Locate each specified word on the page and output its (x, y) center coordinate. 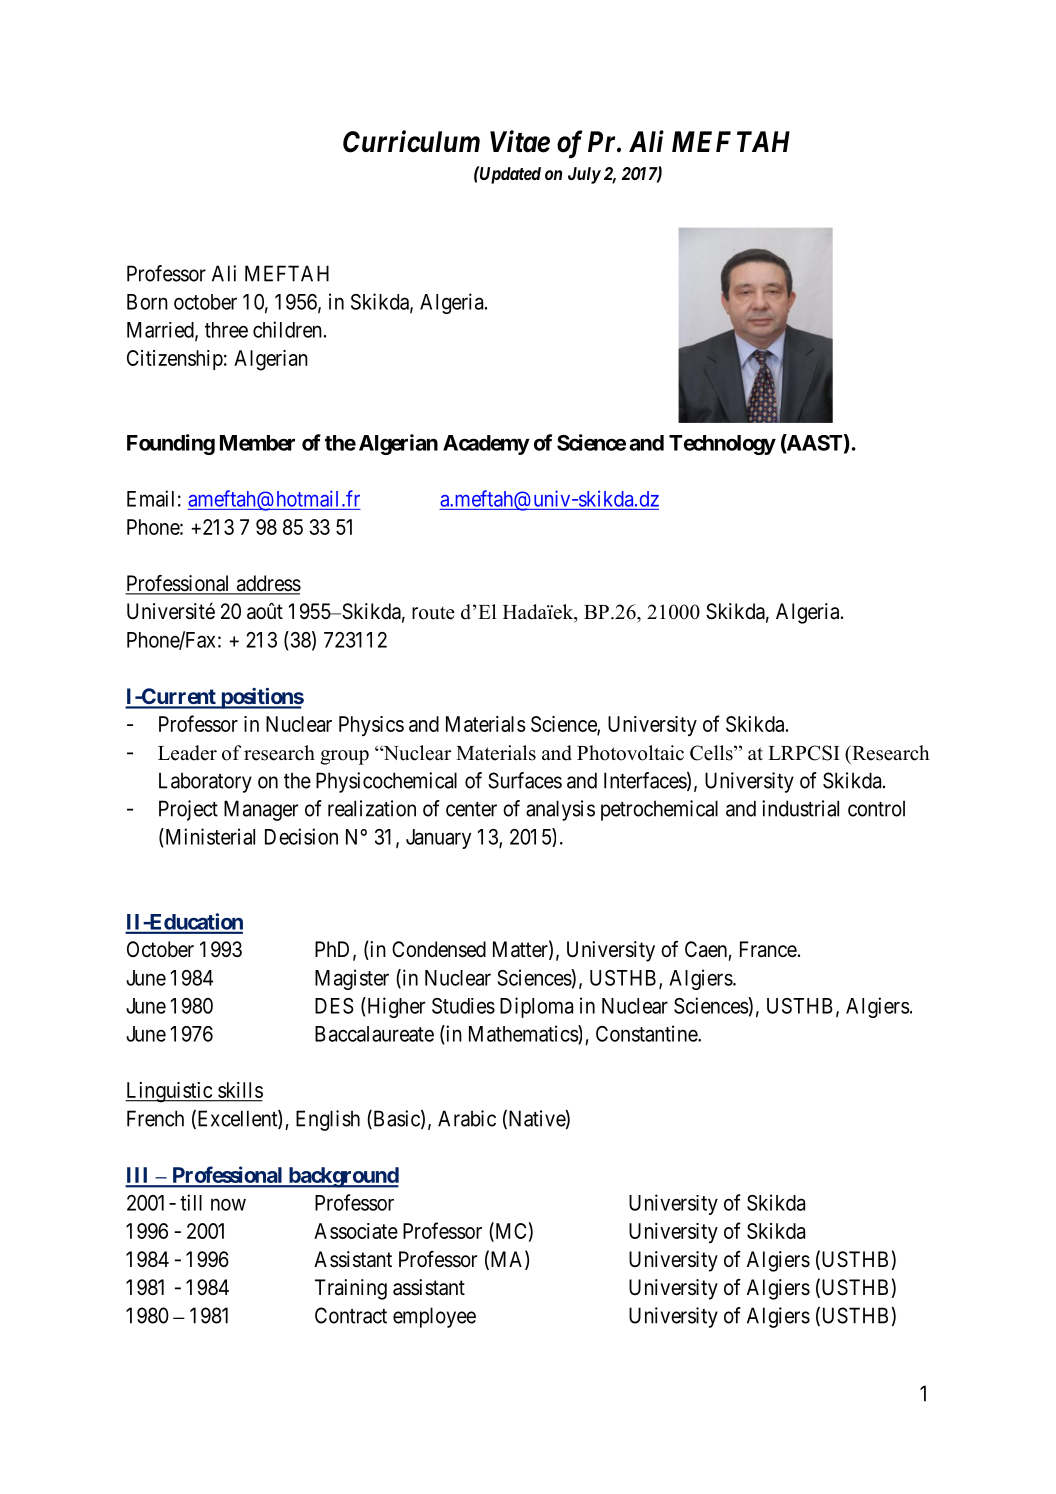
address (267, 584)
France (768, 949)
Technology (722, 445)
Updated (509, 175)
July (584, 175)
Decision (301, 836)
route (433, 613)
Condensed (439, 949)
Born (147, 302)
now (228, 1204)
